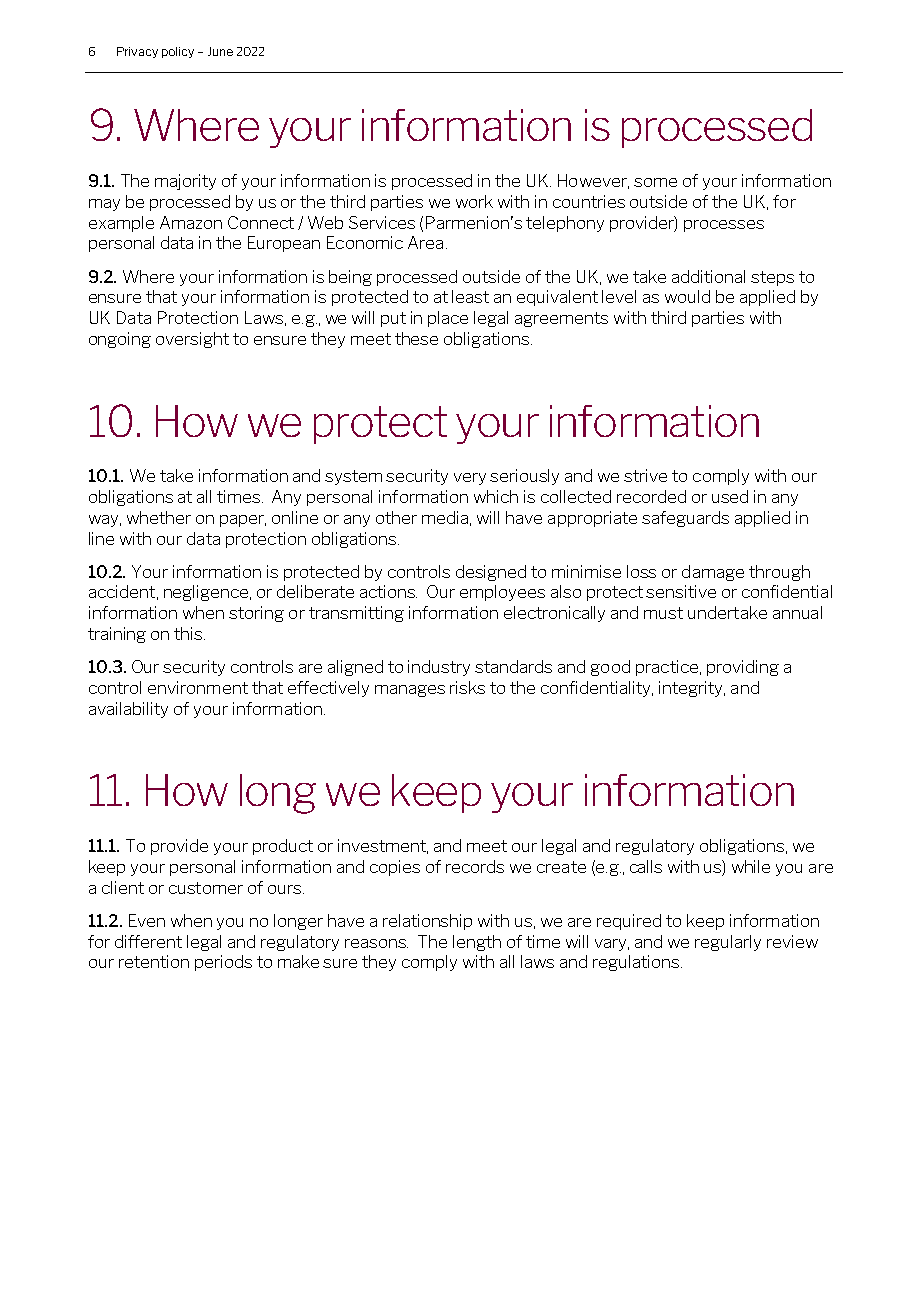  I want to click on work, so click(474, 201).
